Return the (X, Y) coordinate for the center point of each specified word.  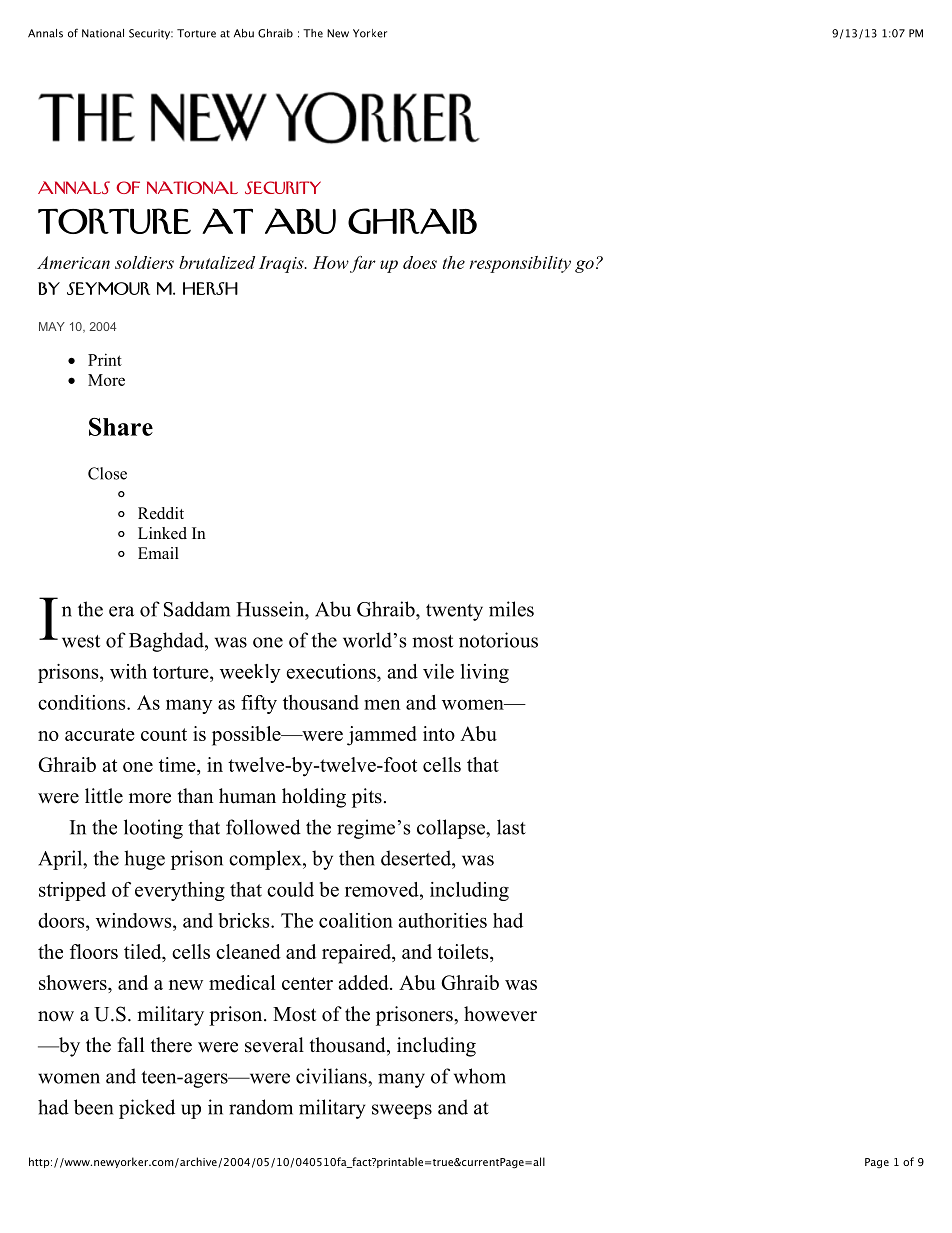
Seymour (108, 288)
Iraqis (282, 264)
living (485, 673)
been (93, 1107)
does (420, 262)
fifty (259, 704)
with (128, 671)
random (261, 1107)
